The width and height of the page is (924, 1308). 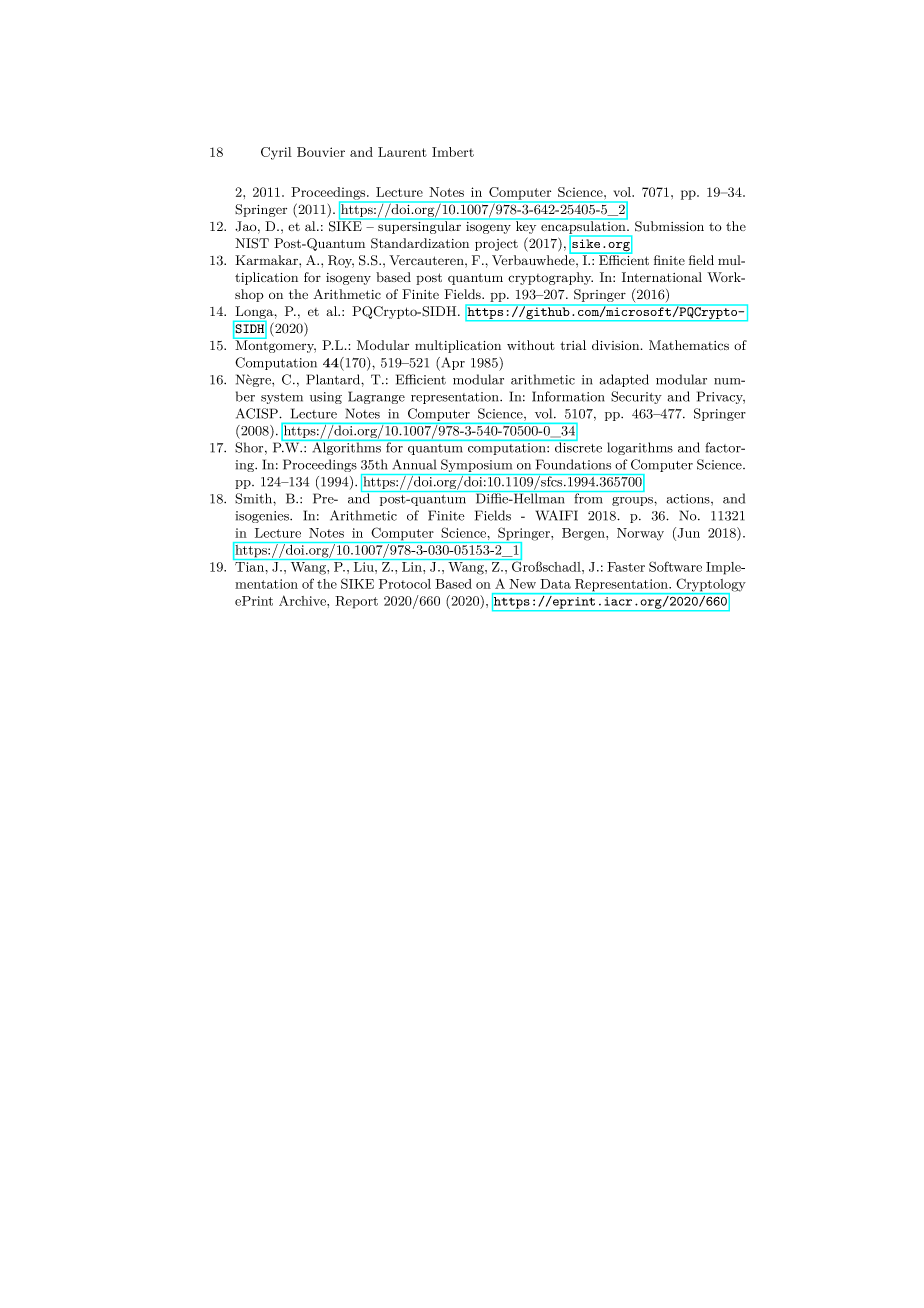 What do you see at coordinates (252, 243) in the page?
I see `NIST` at bounding box center [252, 243].
